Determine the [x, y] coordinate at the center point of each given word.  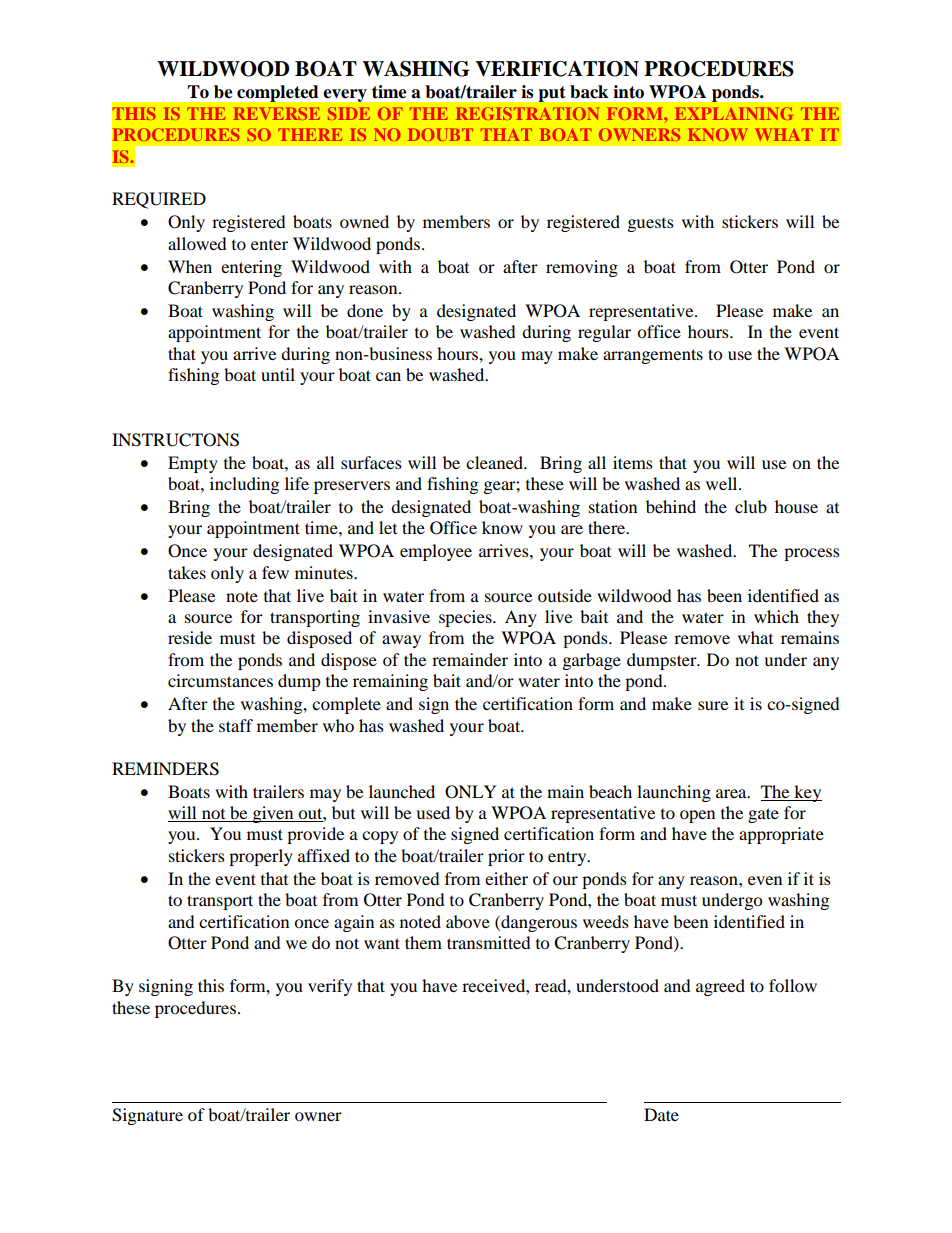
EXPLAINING [734, 113]
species [466, 618]
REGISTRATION [527, 113]
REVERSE [276, 113]
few [275, 572]
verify [330, 987]
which [776, 616]
